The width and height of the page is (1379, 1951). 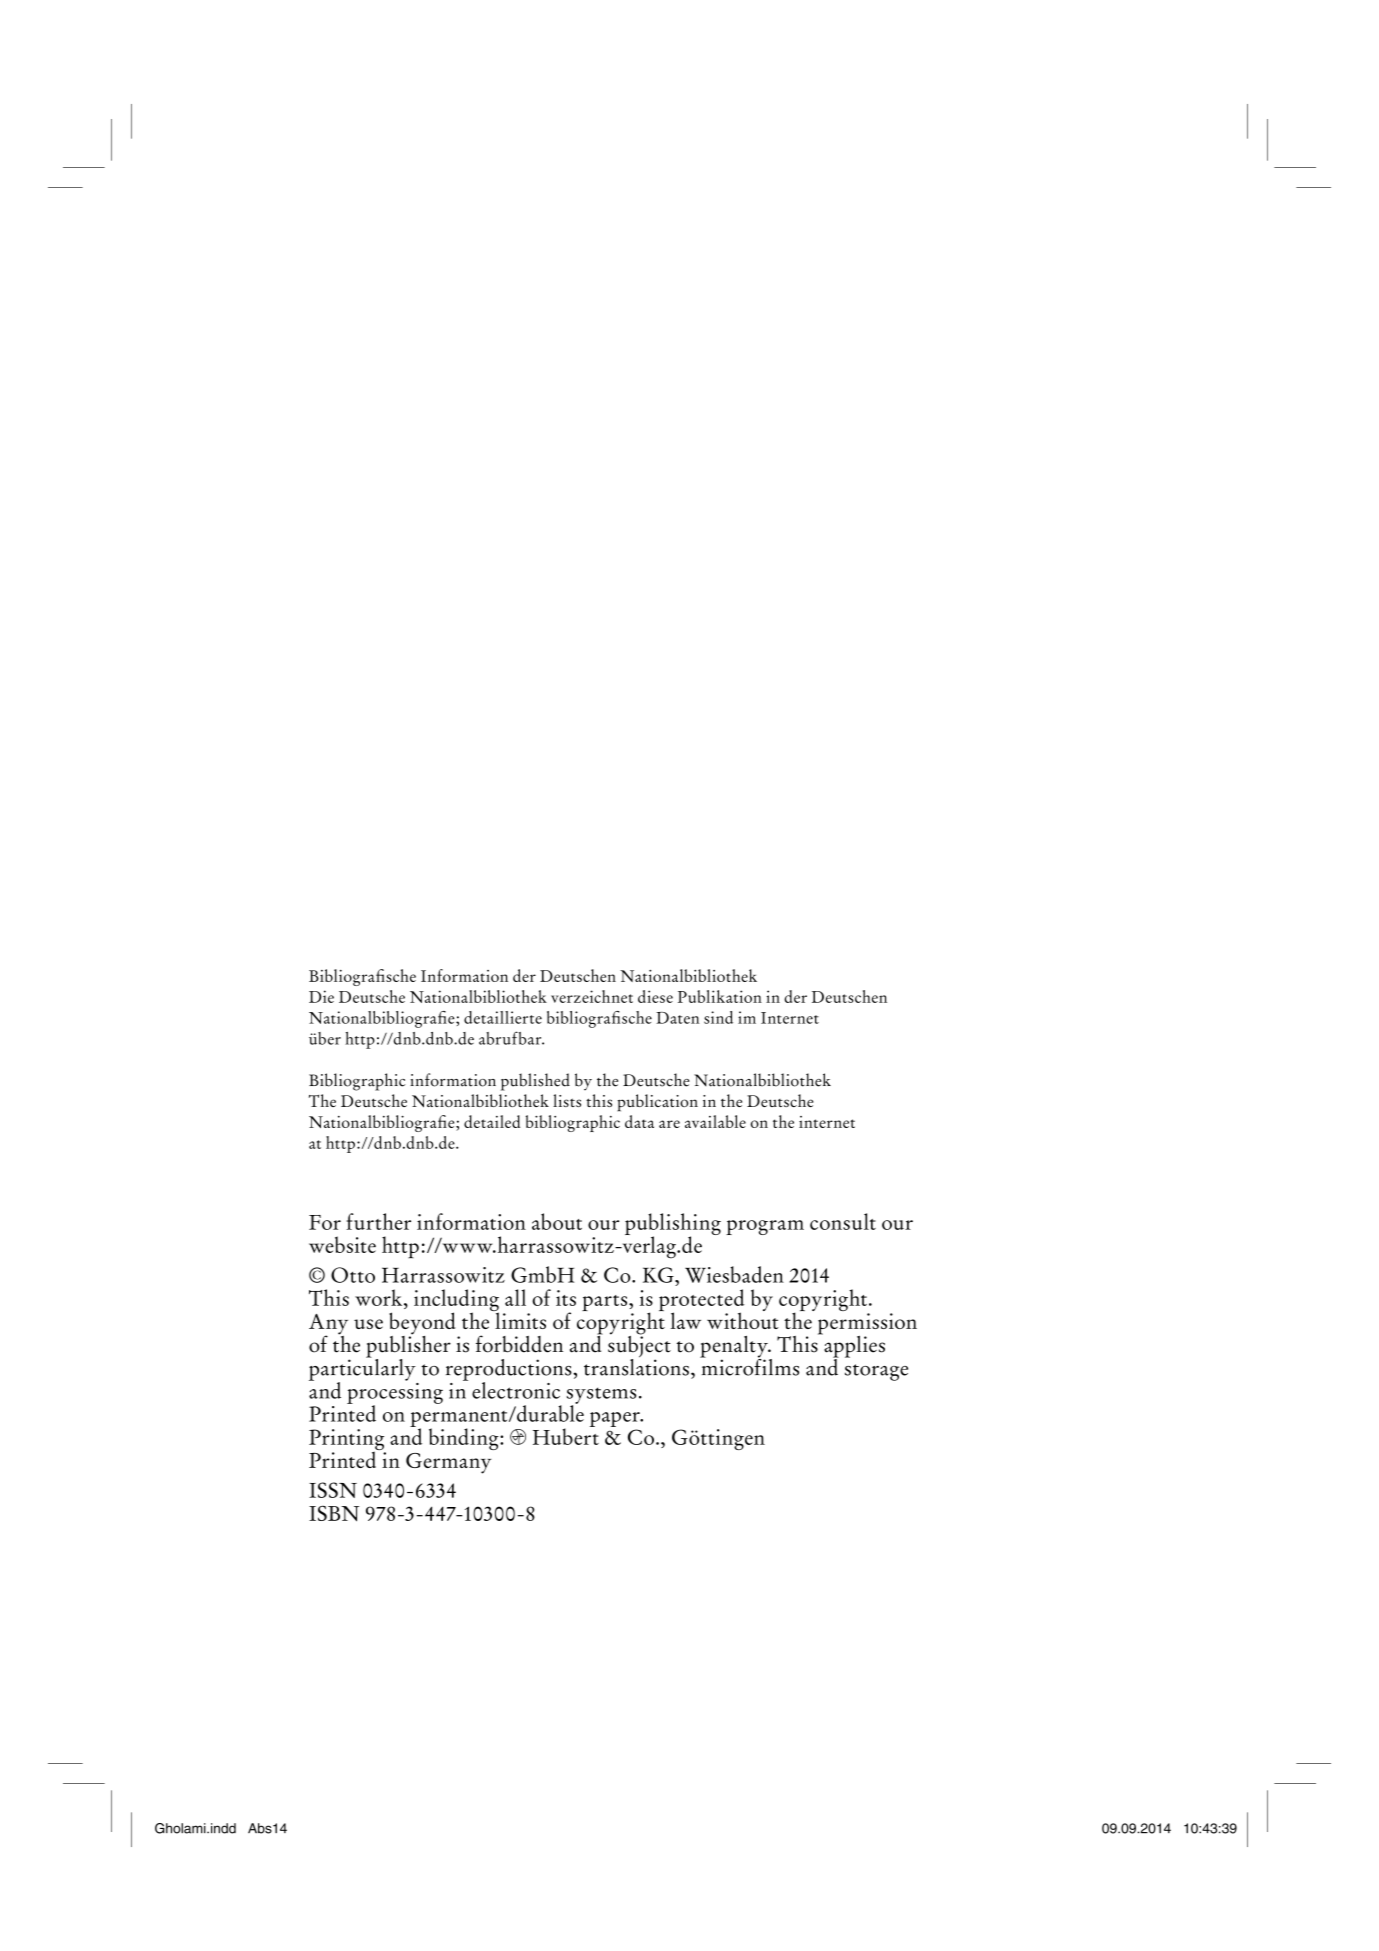 What do you see at coordinates (602, 1396) in the page?
I see `systems` at bounding box center [602, 1396].
